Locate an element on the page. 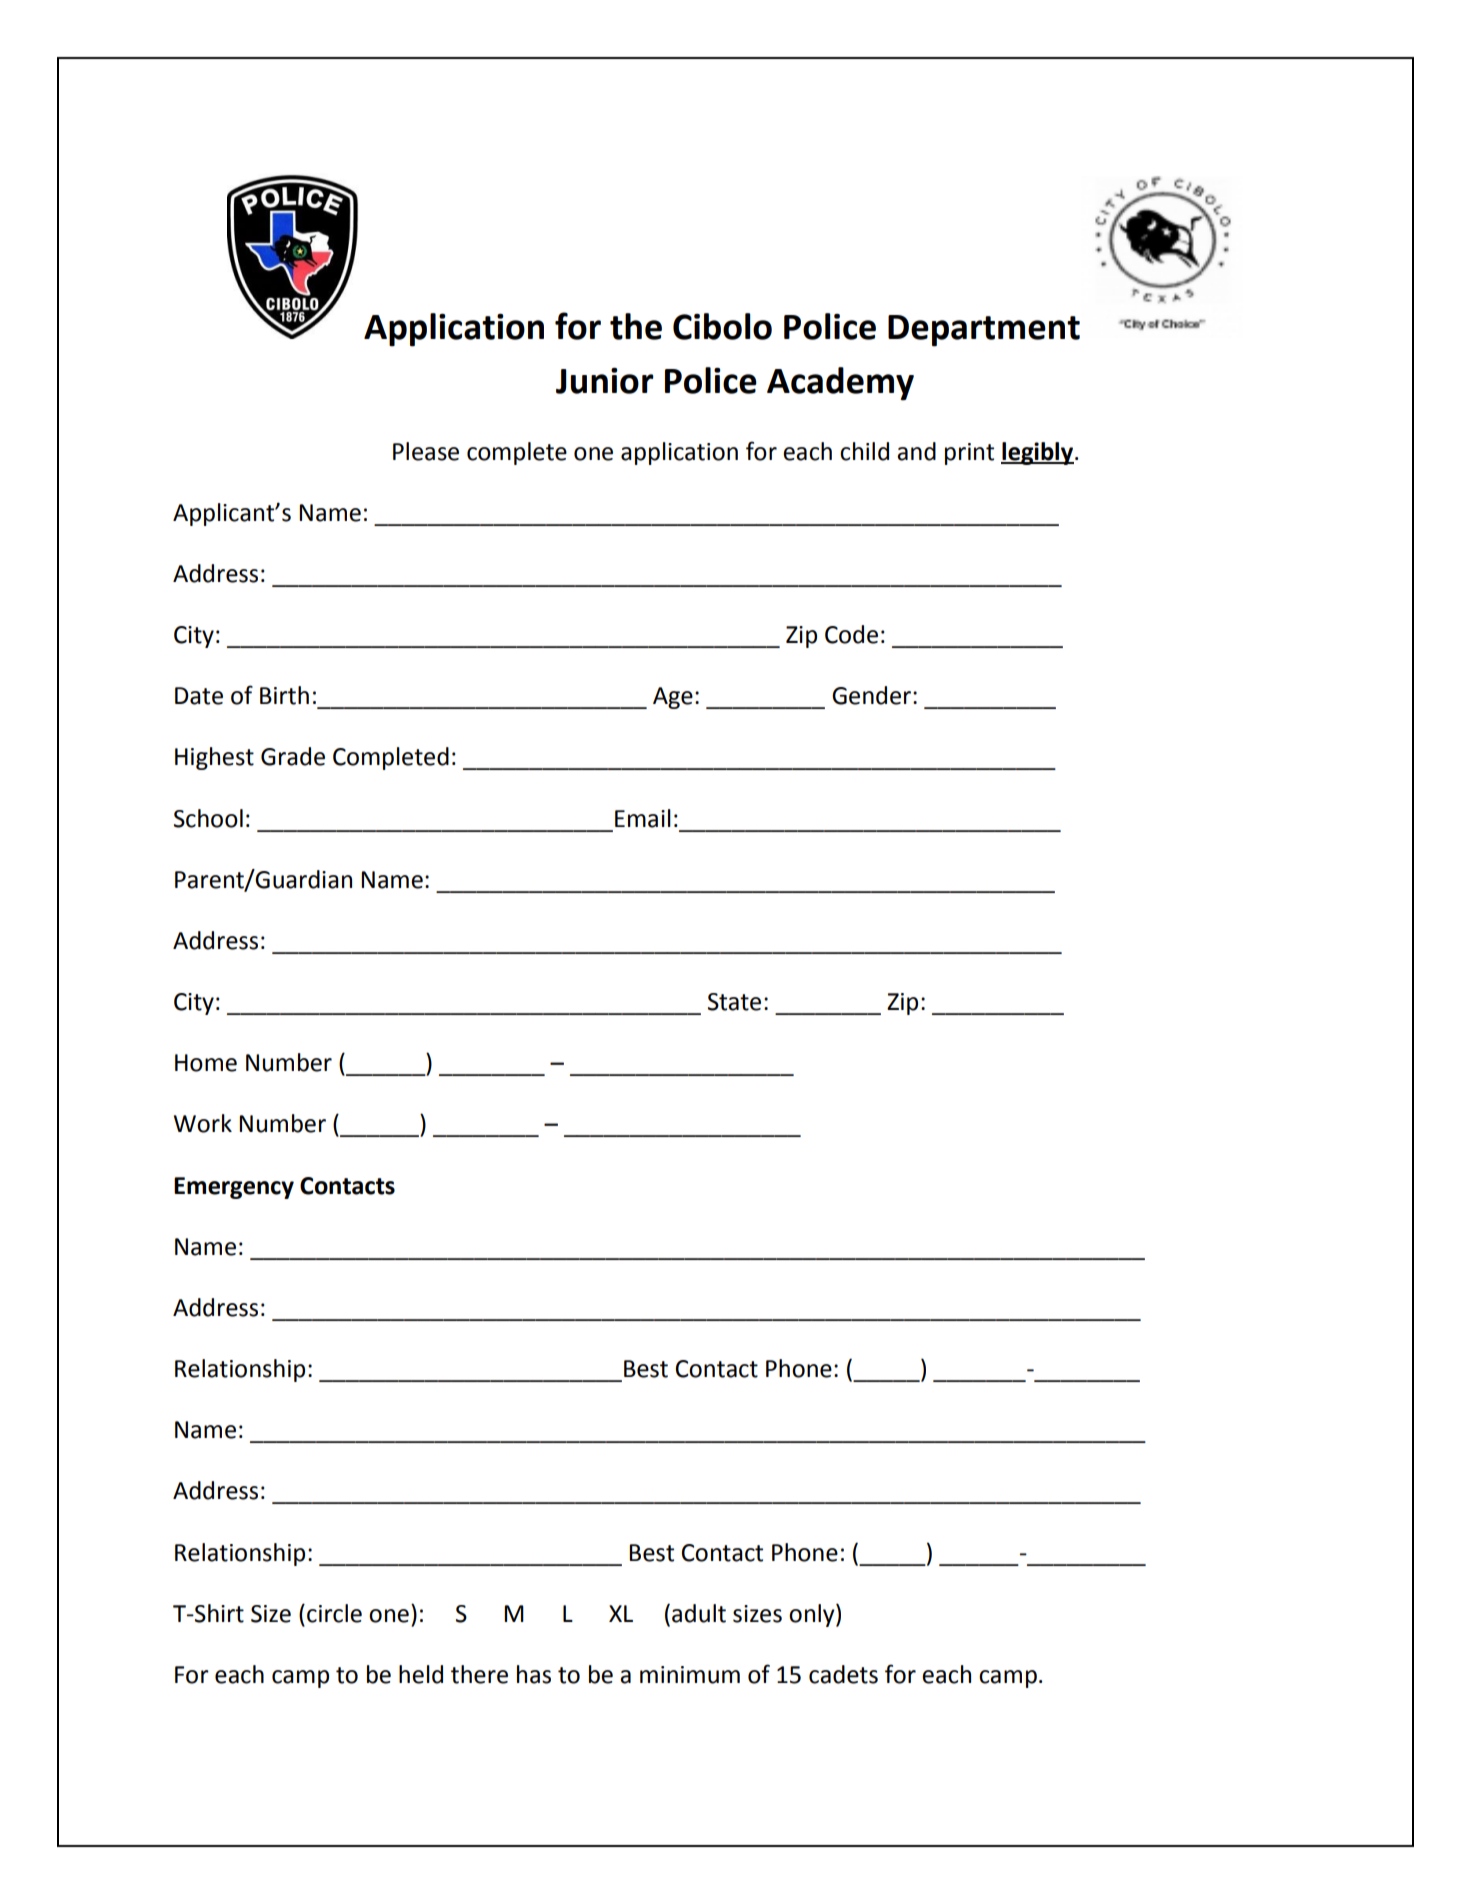  Home is located at coordinates (206, 1063).
